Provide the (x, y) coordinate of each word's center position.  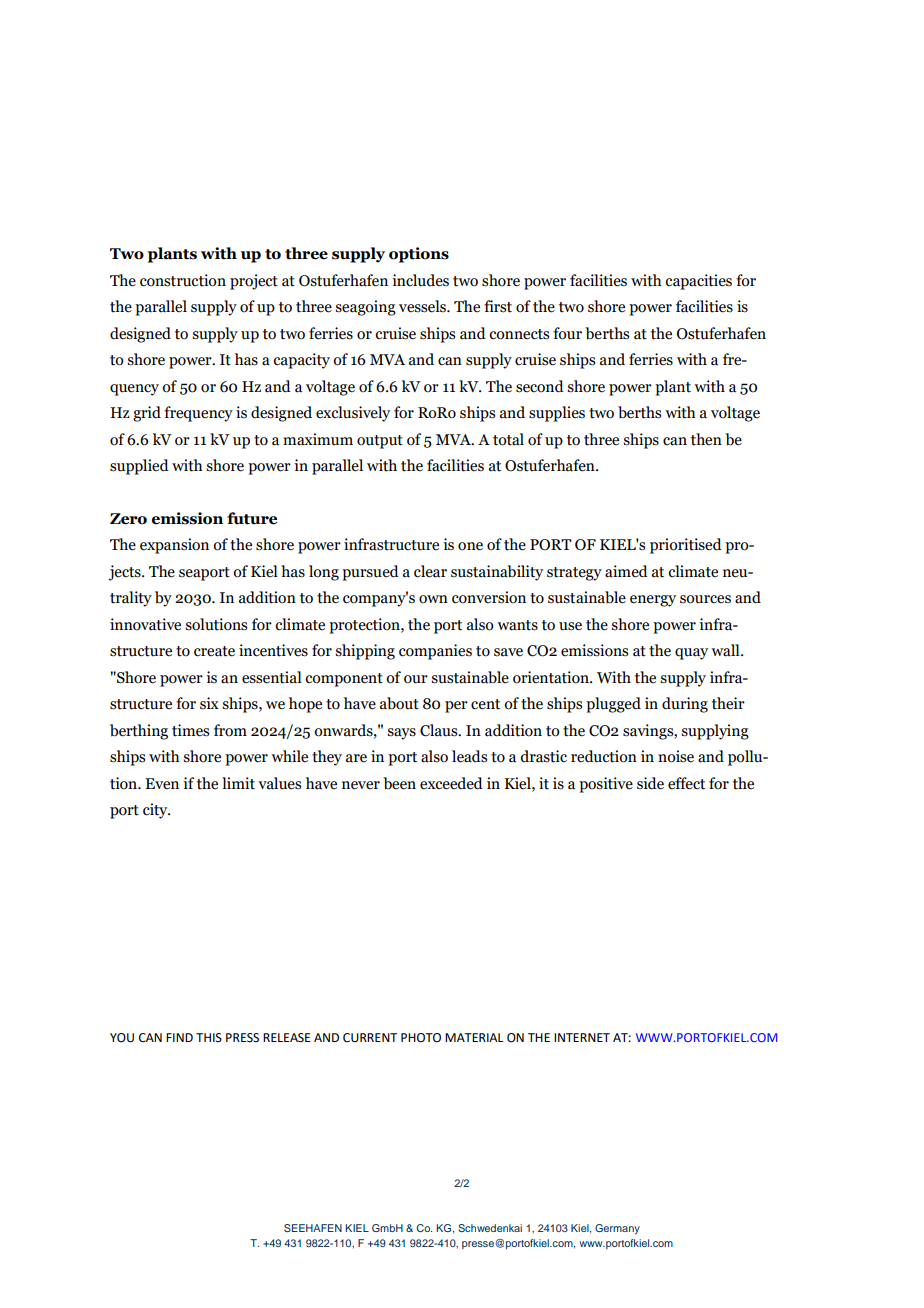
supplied (139, 467)
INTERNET (582, 1037)
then (706, 439)
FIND (179, 1037)
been (399, 783)
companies (435, 652)
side (650, 783)
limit (238, 783)
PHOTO (421, 1038)
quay (691, 654)
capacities (698, 282)
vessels (423, 306)
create (214, 651)
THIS (209, 1038)
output (380, 442)
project (254, 282)
